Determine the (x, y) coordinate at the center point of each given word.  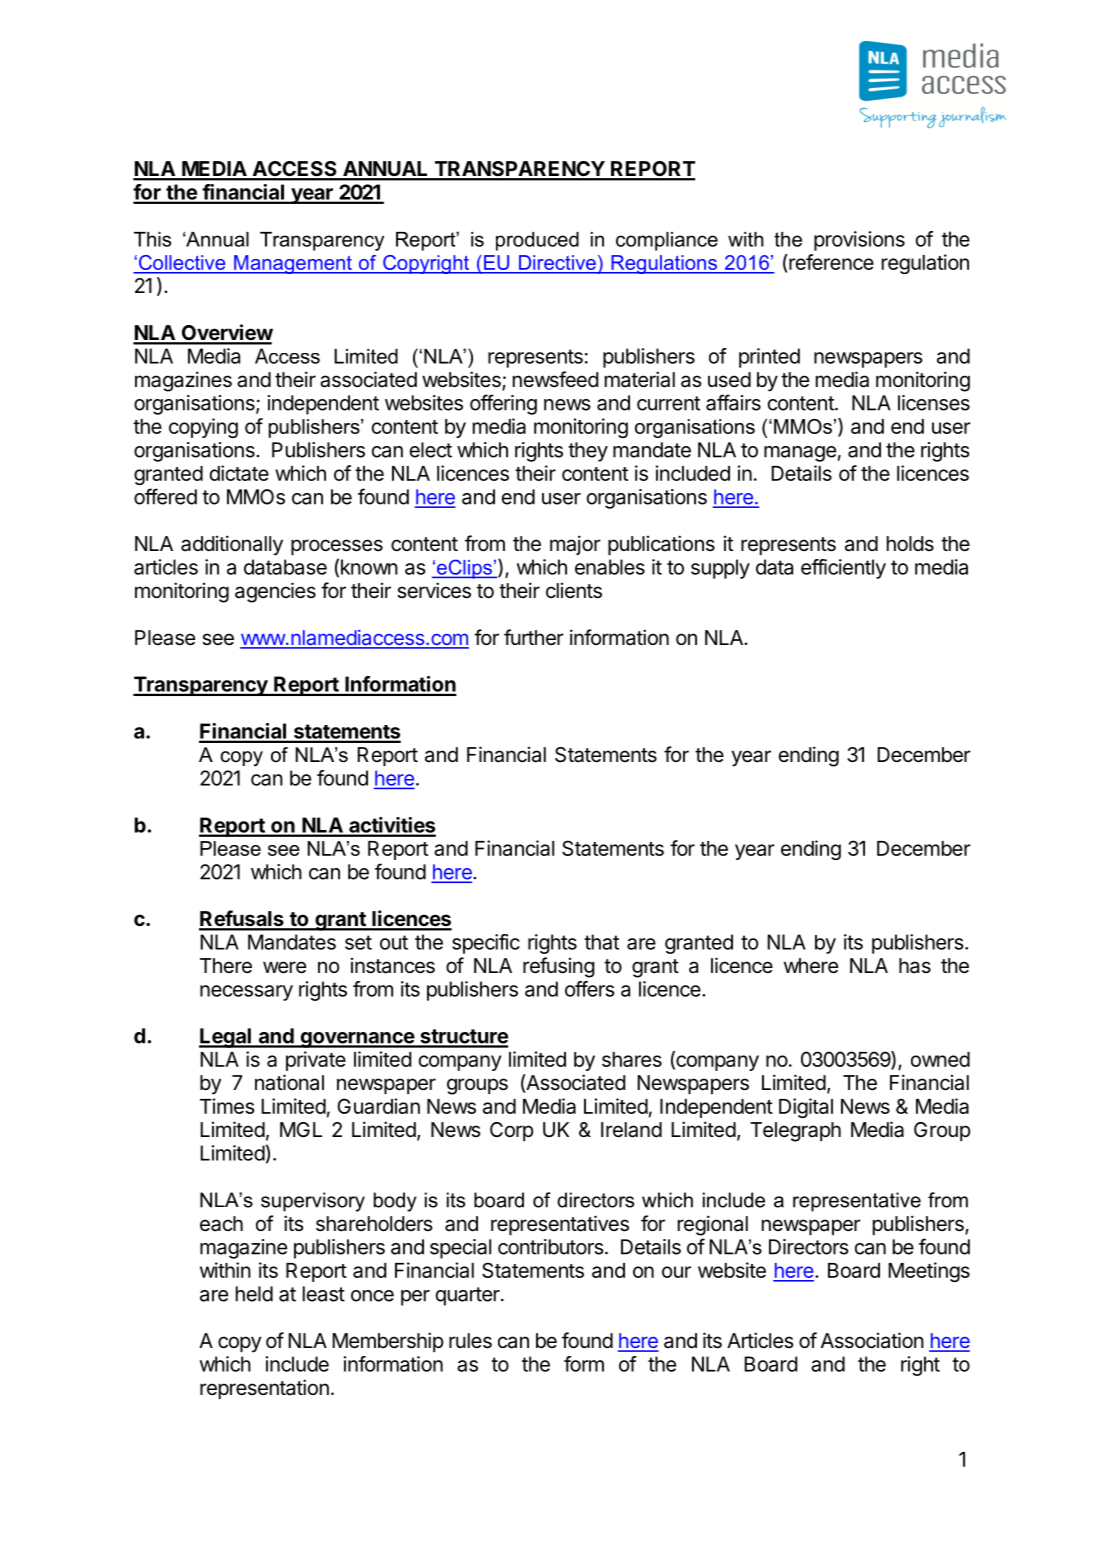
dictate (239, 473)
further (534, 637)
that (601, 942)
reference (830, 263)
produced (537, 241)
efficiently (843, 569)
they (588, 452)
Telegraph (795, 1132)
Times (227, 1106)
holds (910, 543)
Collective (180, 262)
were (284, 967)
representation (264, 1389)
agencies (275, 592)
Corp (512, 1131)
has (915, 966)
